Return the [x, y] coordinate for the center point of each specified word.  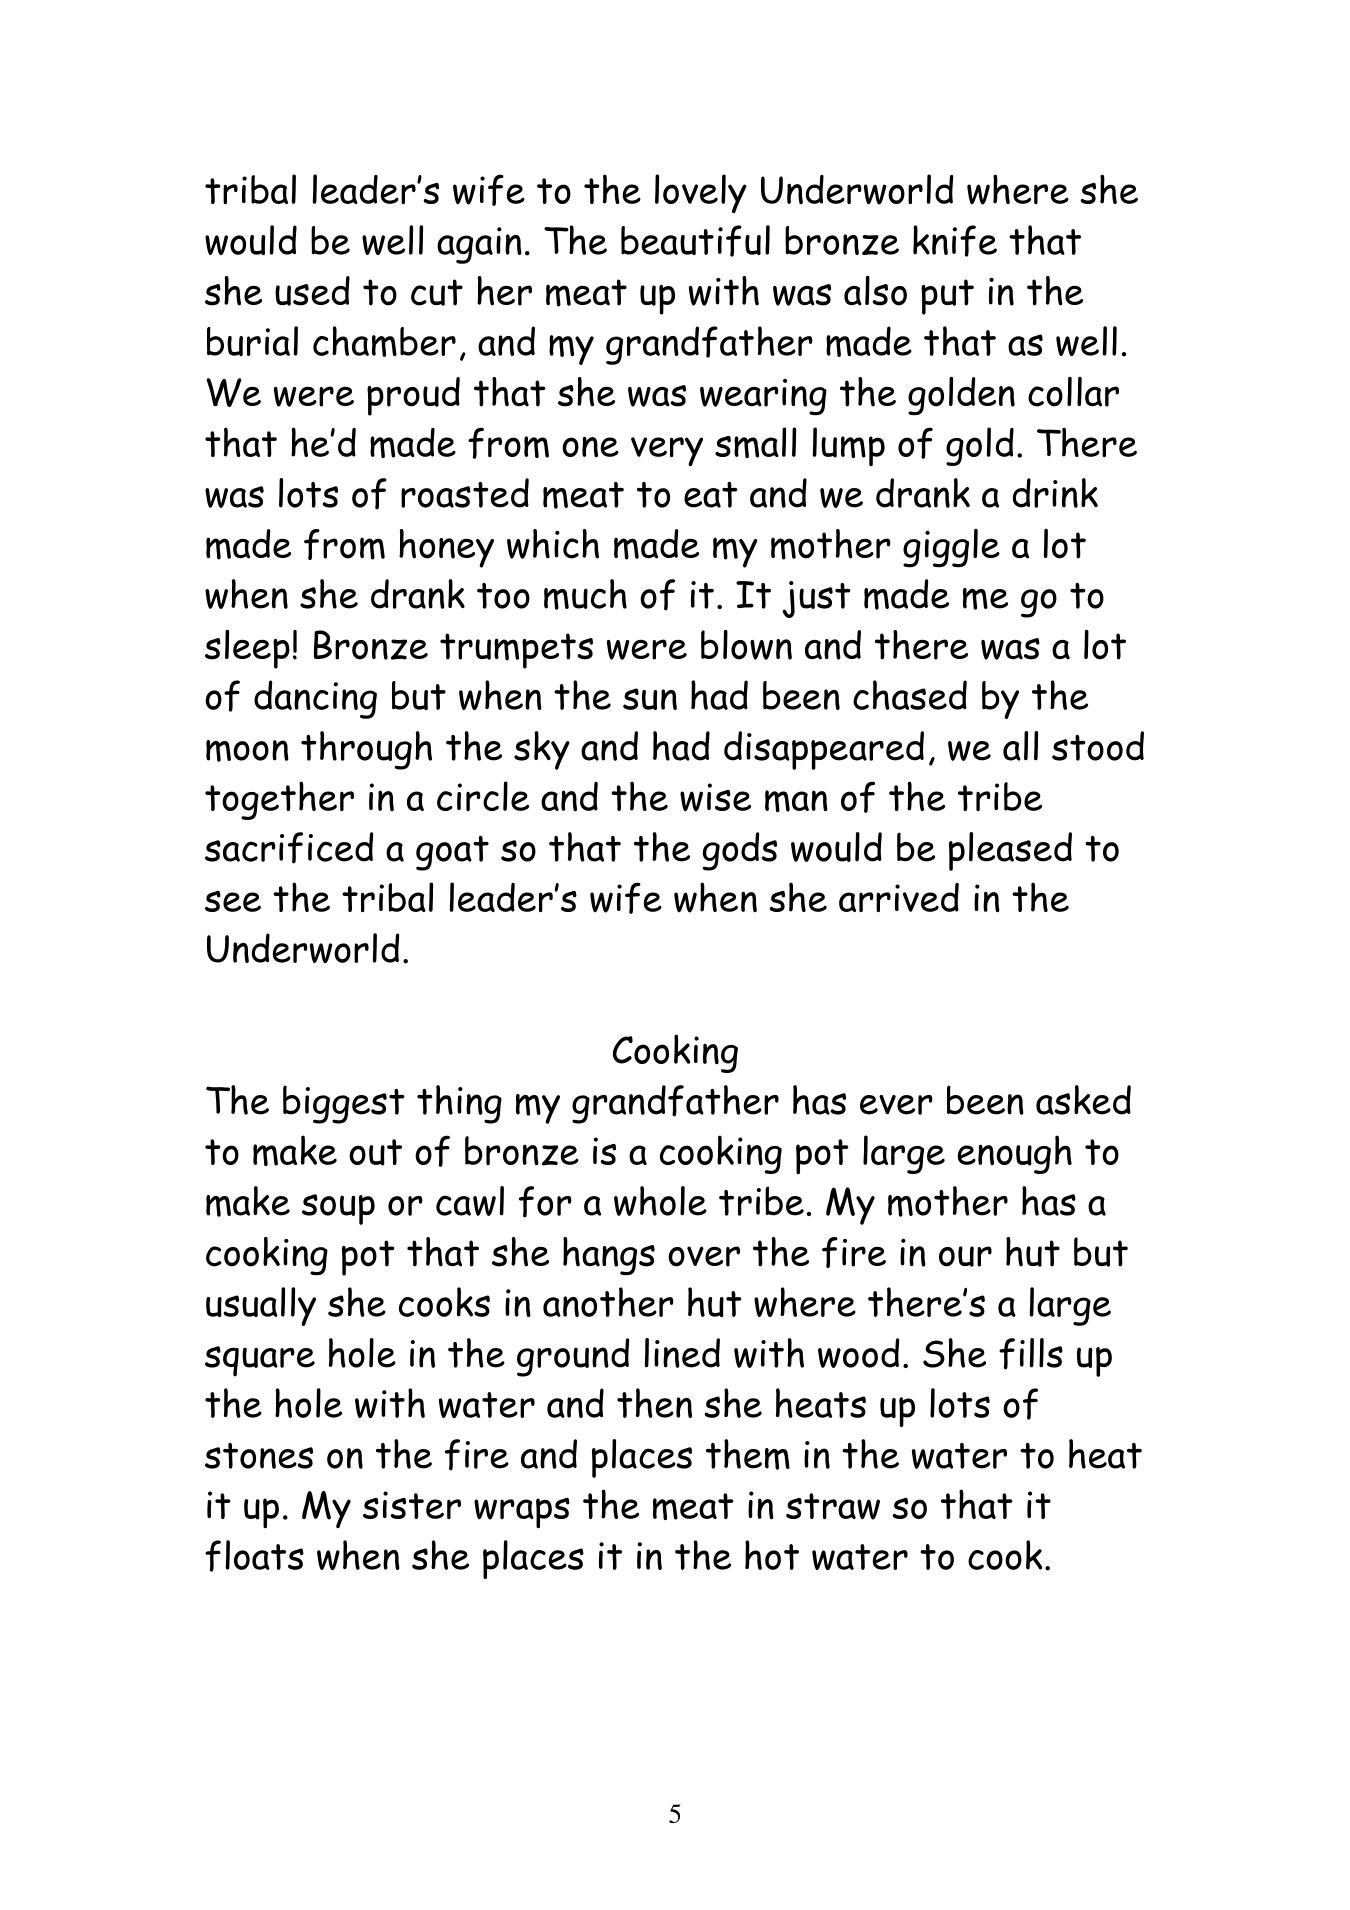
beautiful [695, 241]
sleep [247, 649]
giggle [951, 548]
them [748, 1454]
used [312, 291]
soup [338, 1209]
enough [1014, 1154]
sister [412, 1505]
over [704, 1256]
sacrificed [289, 848]
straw [833, 1506]
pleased [1010, 851]
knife [955, 241]
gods [740, 851]
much [585, 594]
